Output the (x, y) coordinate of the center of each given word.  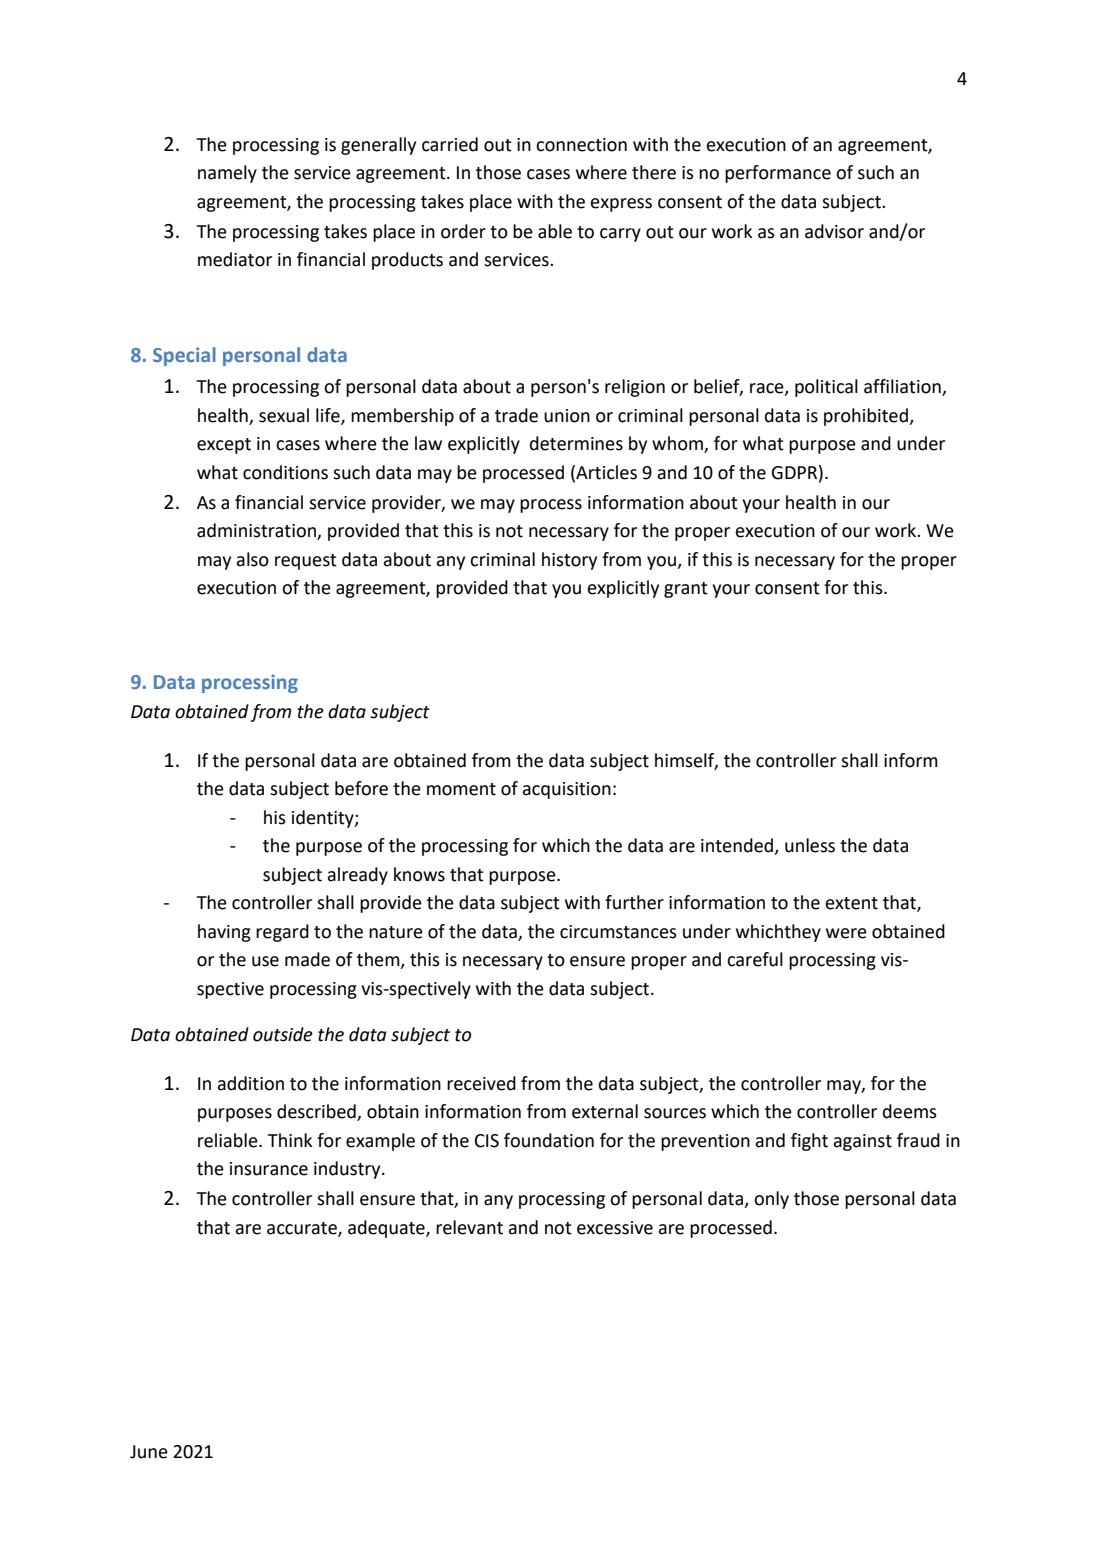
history (569, 561)
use (265, 961)
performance (778, 174)
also (252, 559)
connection (581, 145)
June (149, 1452)
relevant (469, 1227)
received (481, 1083)
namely (227, 174)
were (846, 933)
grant (686, 590)
